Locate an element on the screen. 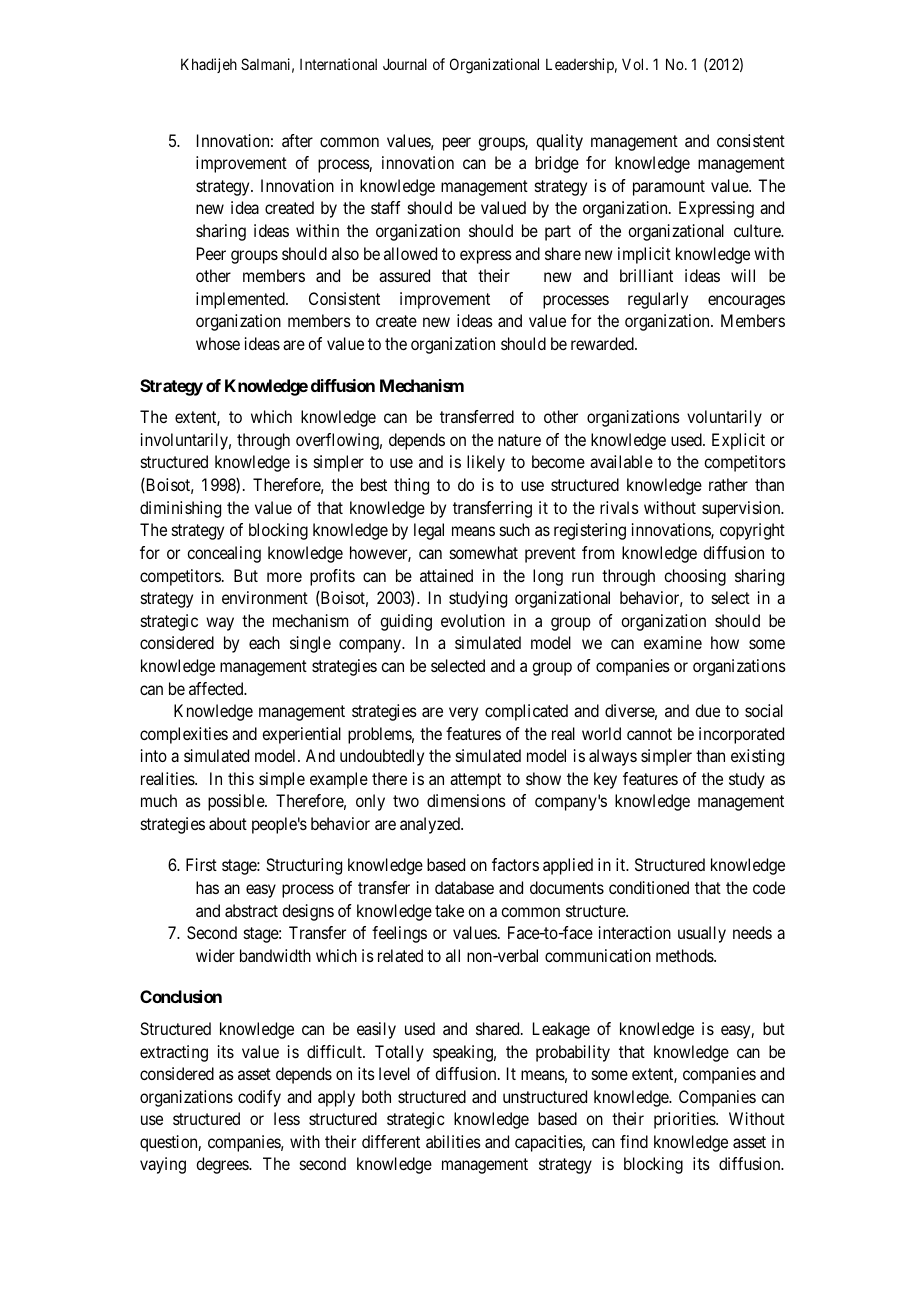 This screenshot has width=924, height=1308. priorities is located at coordinates (685, 1120).
